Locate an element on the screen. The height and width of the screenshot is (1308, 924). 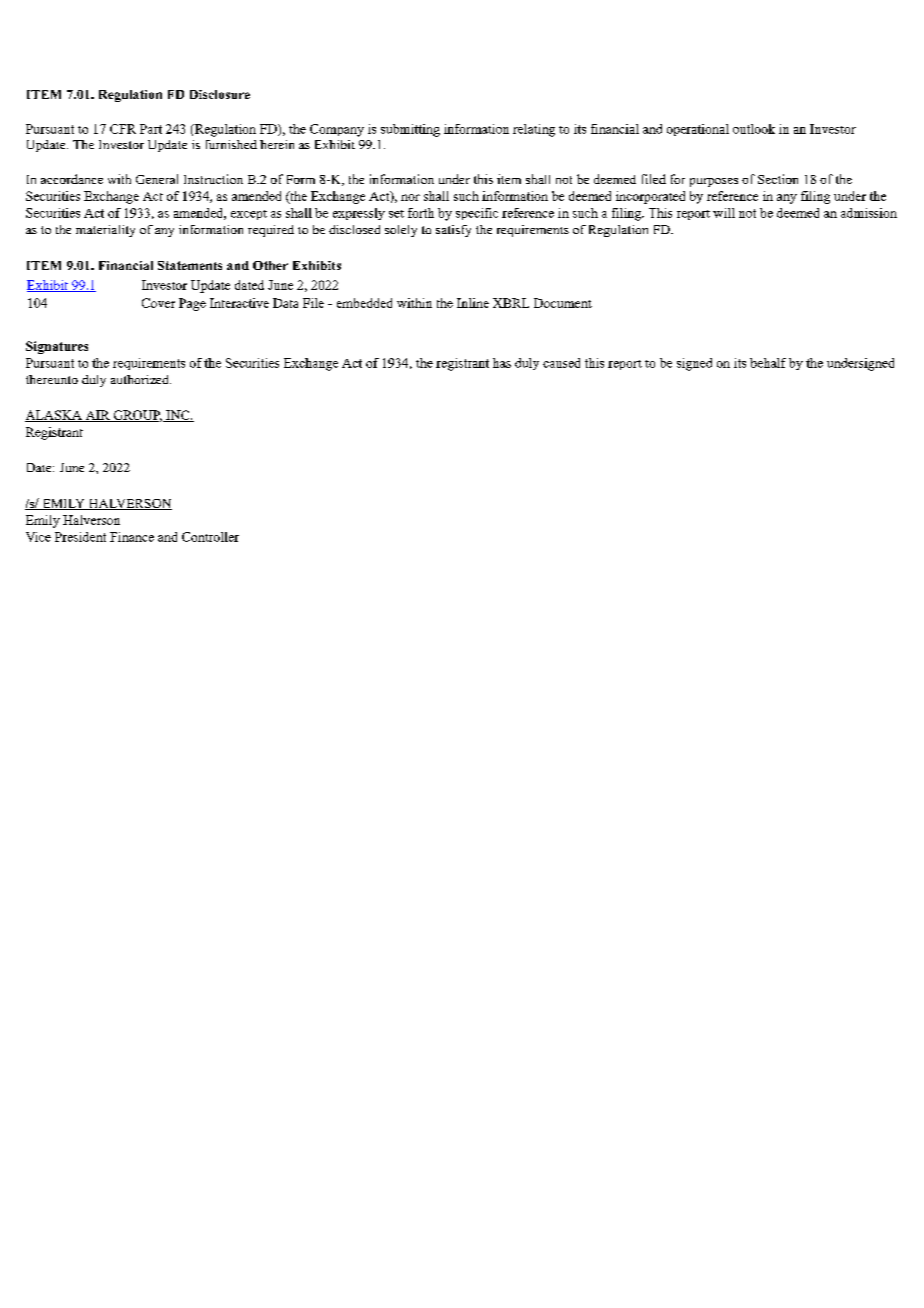
authorized is located at coordinates (141, 379).
